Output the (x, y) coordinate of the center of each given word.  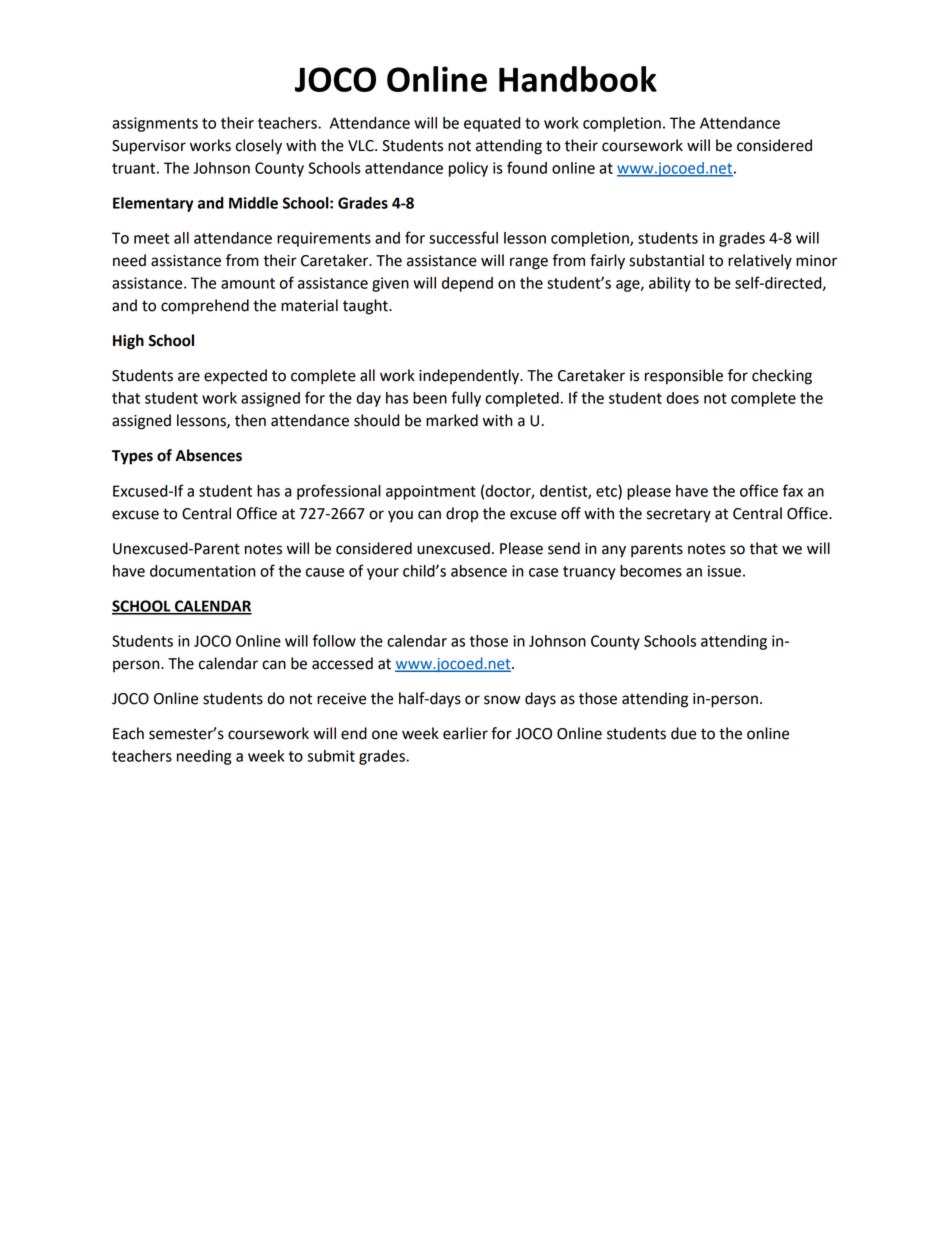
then (250, 420)
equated (492, 124)
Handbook (578, 79)
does (682, 398)
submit (331, 756)
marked (452, 420)
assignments (155, 124)
